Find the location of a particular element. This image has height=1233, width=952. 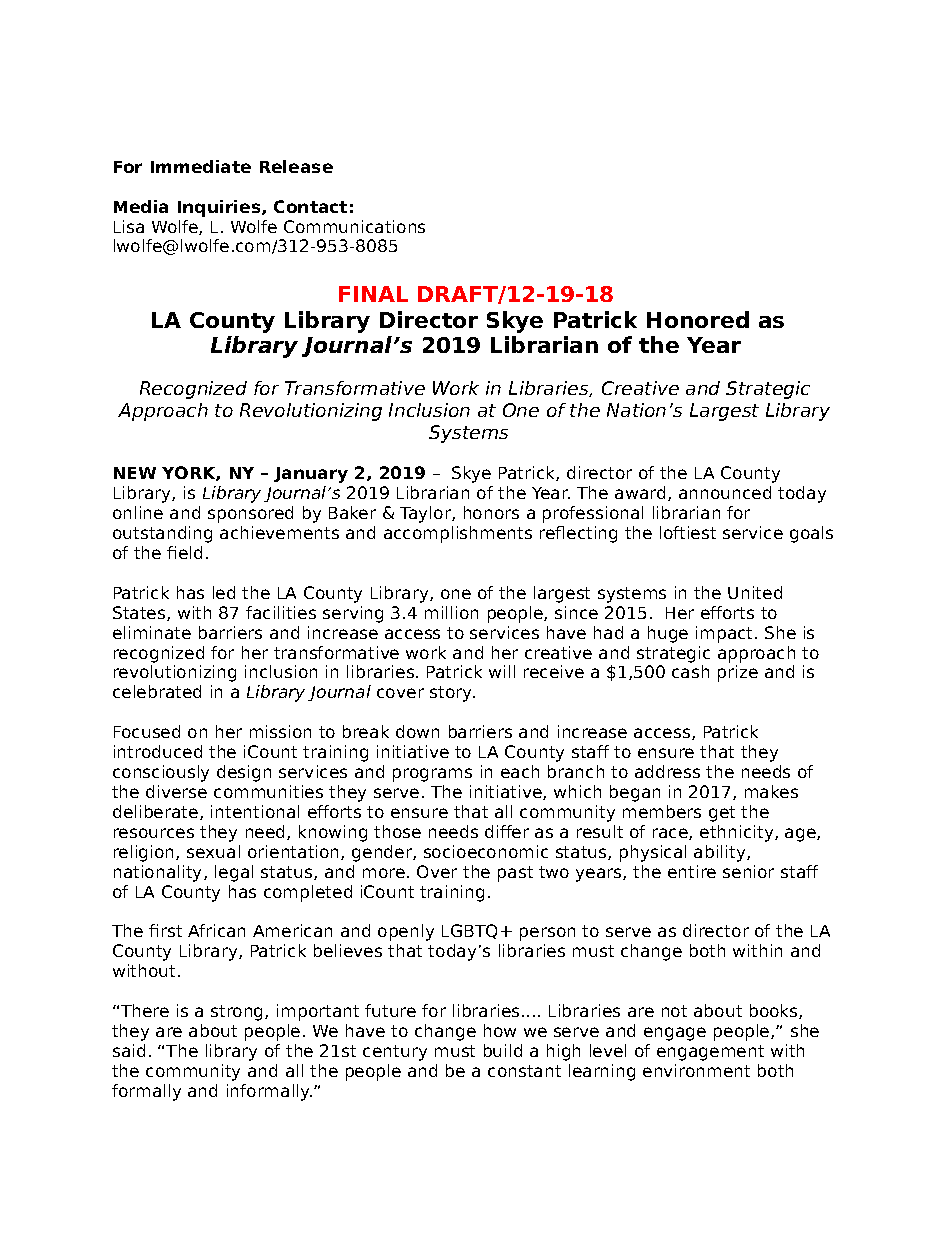

build is located at coordinates (503, 1050).
